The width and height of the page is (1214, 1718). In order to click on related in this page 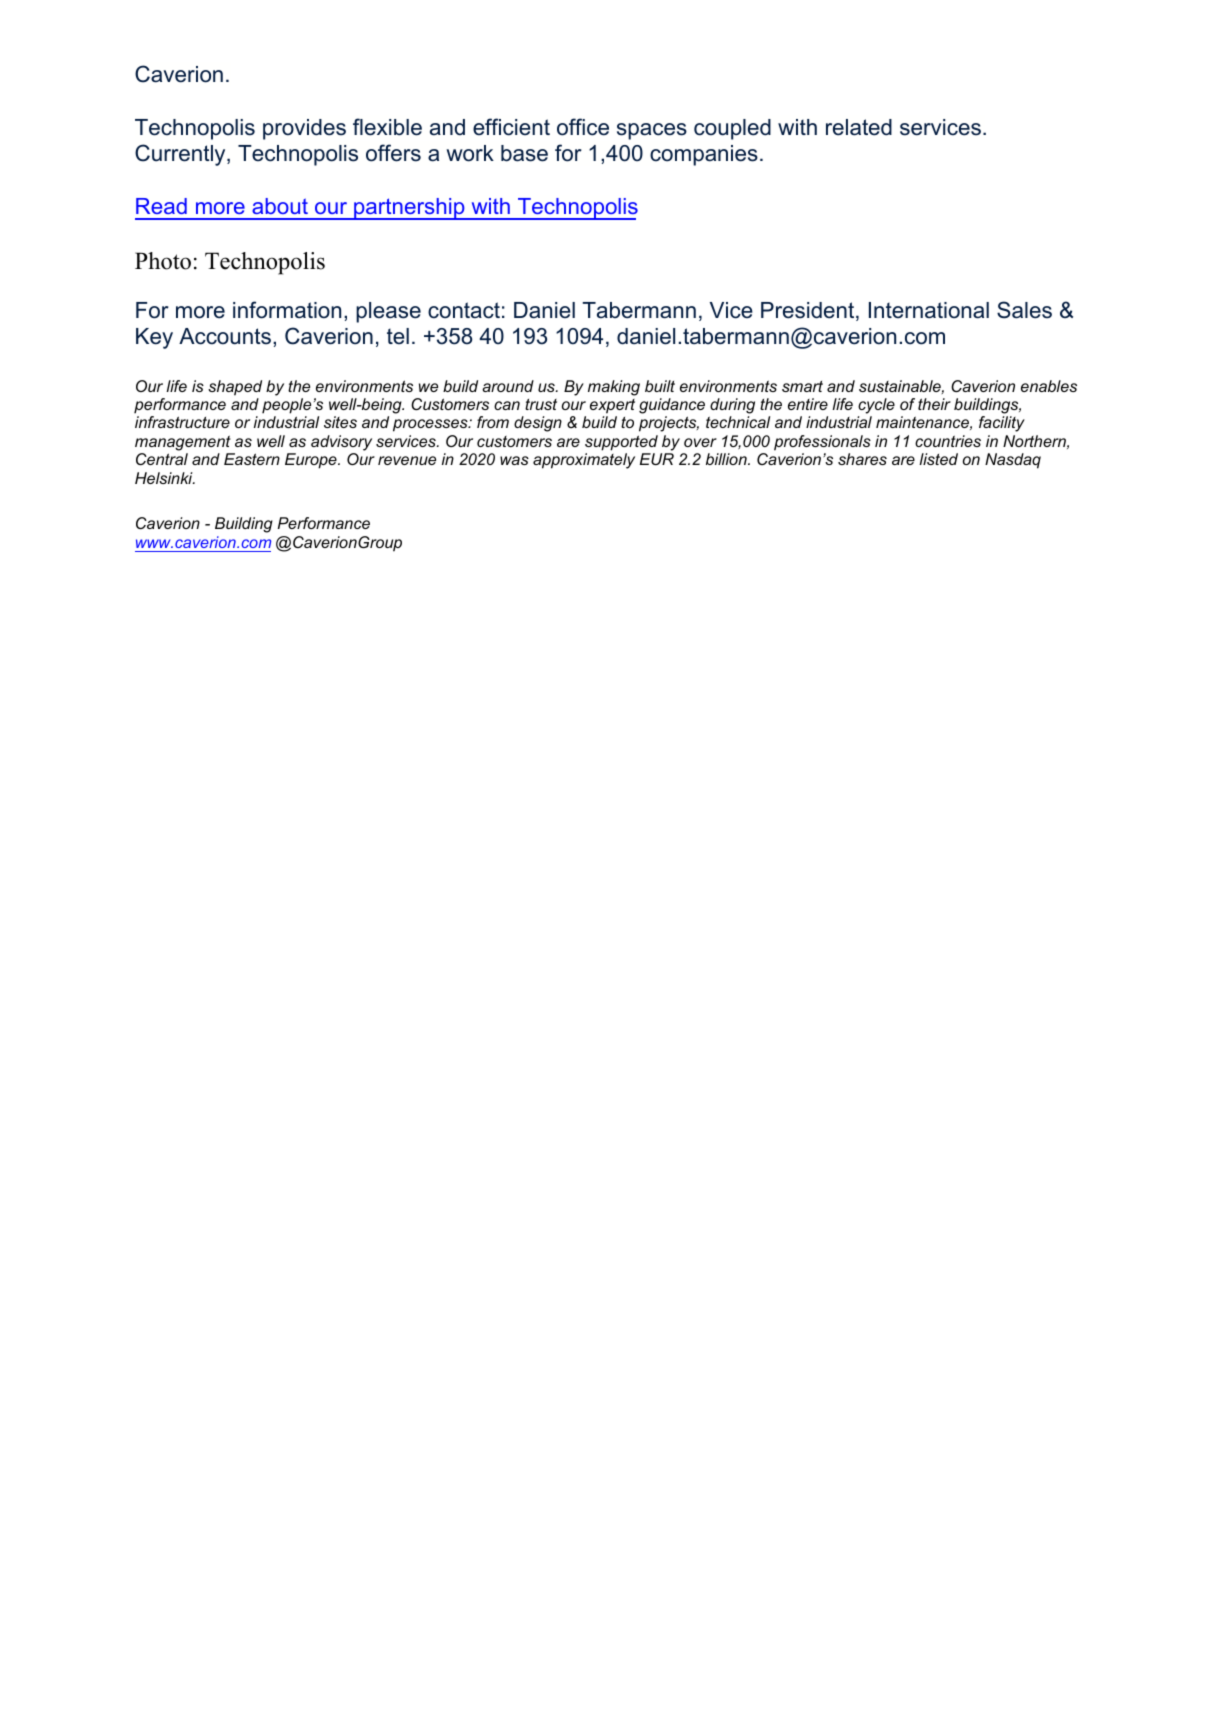, I will do `click(859, 127)`.
